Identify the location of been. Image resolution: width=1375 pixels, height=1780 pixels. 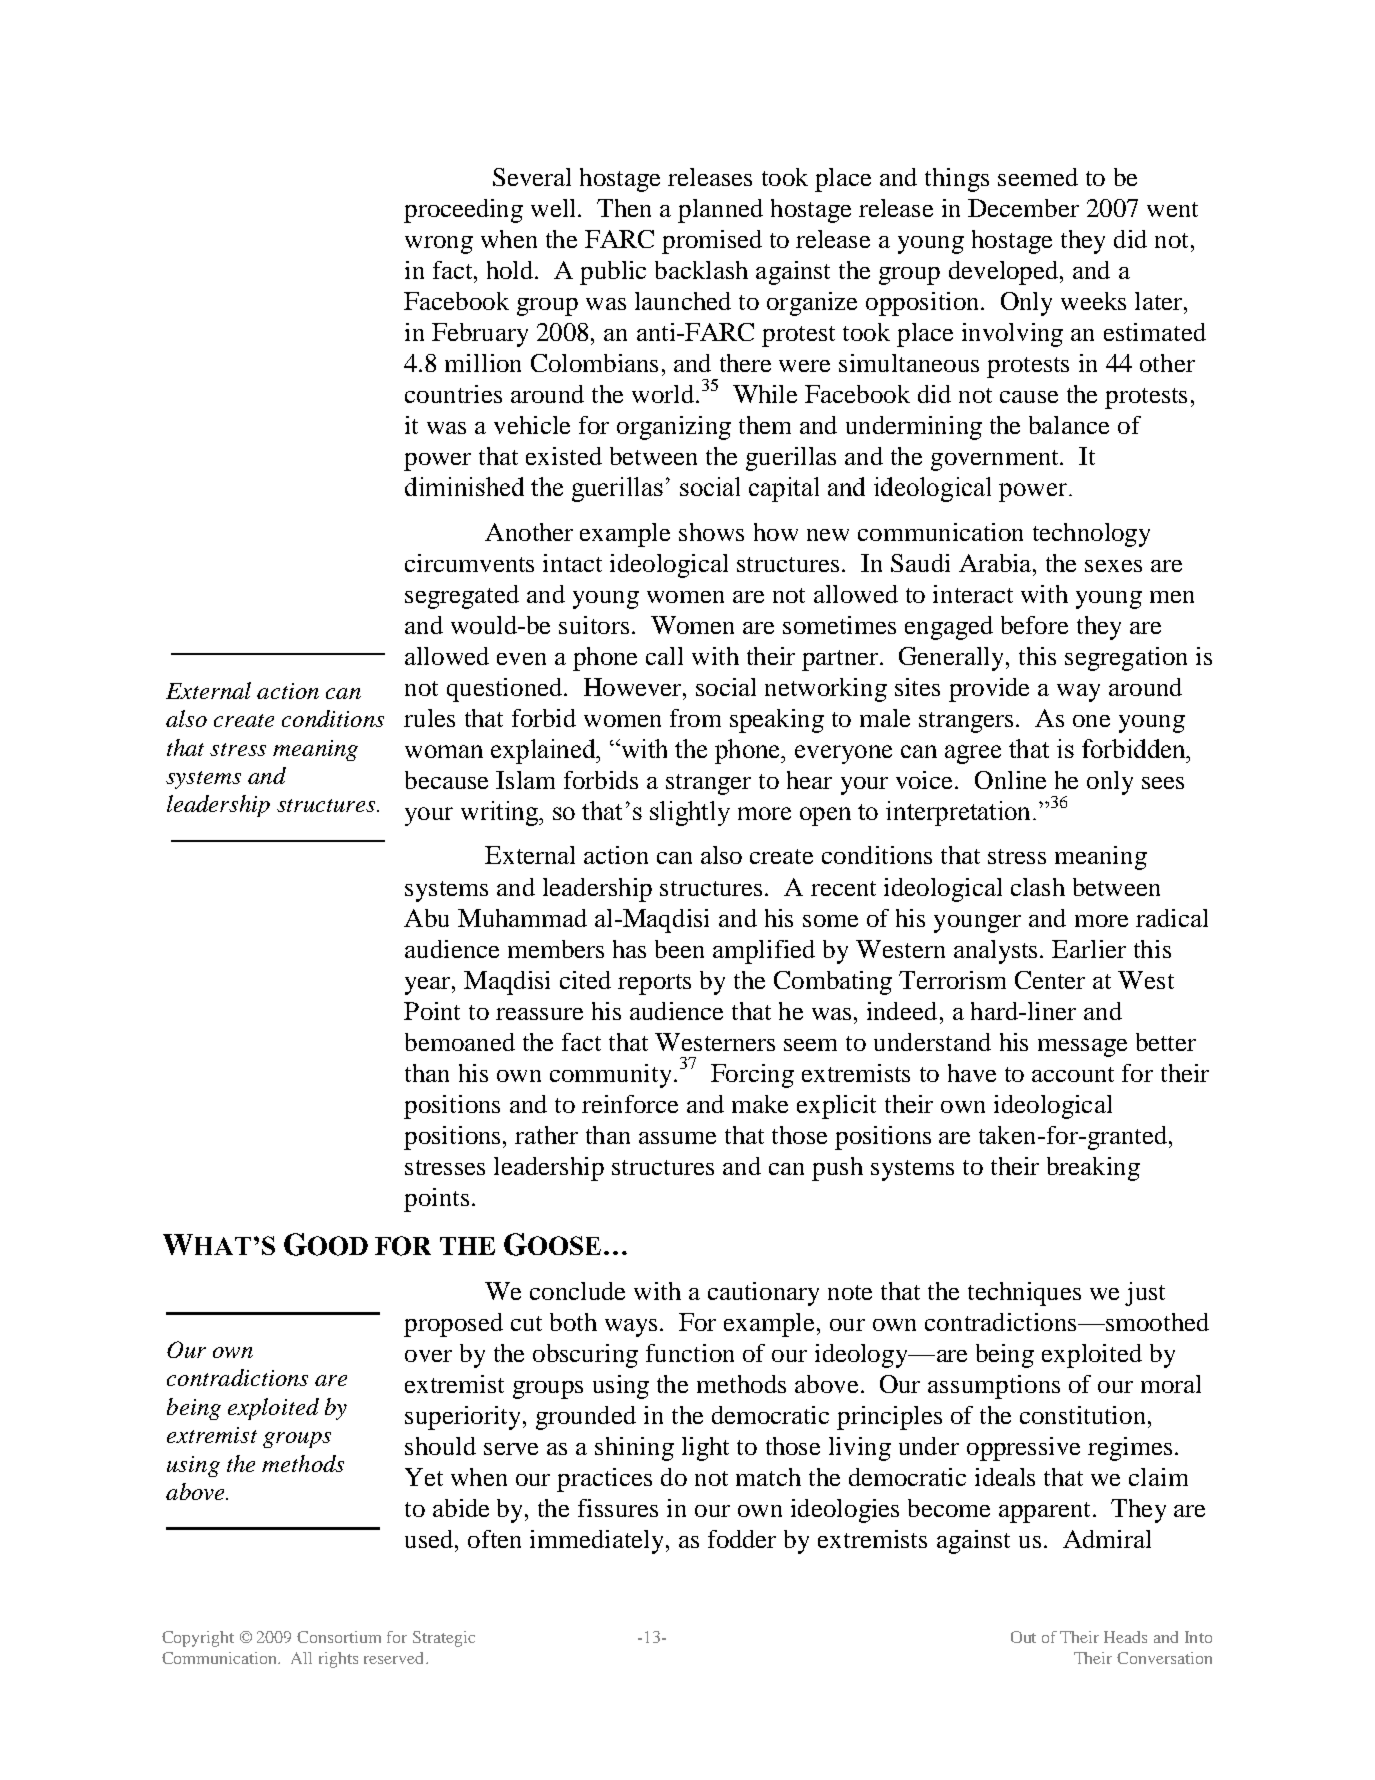
(679, 949).
